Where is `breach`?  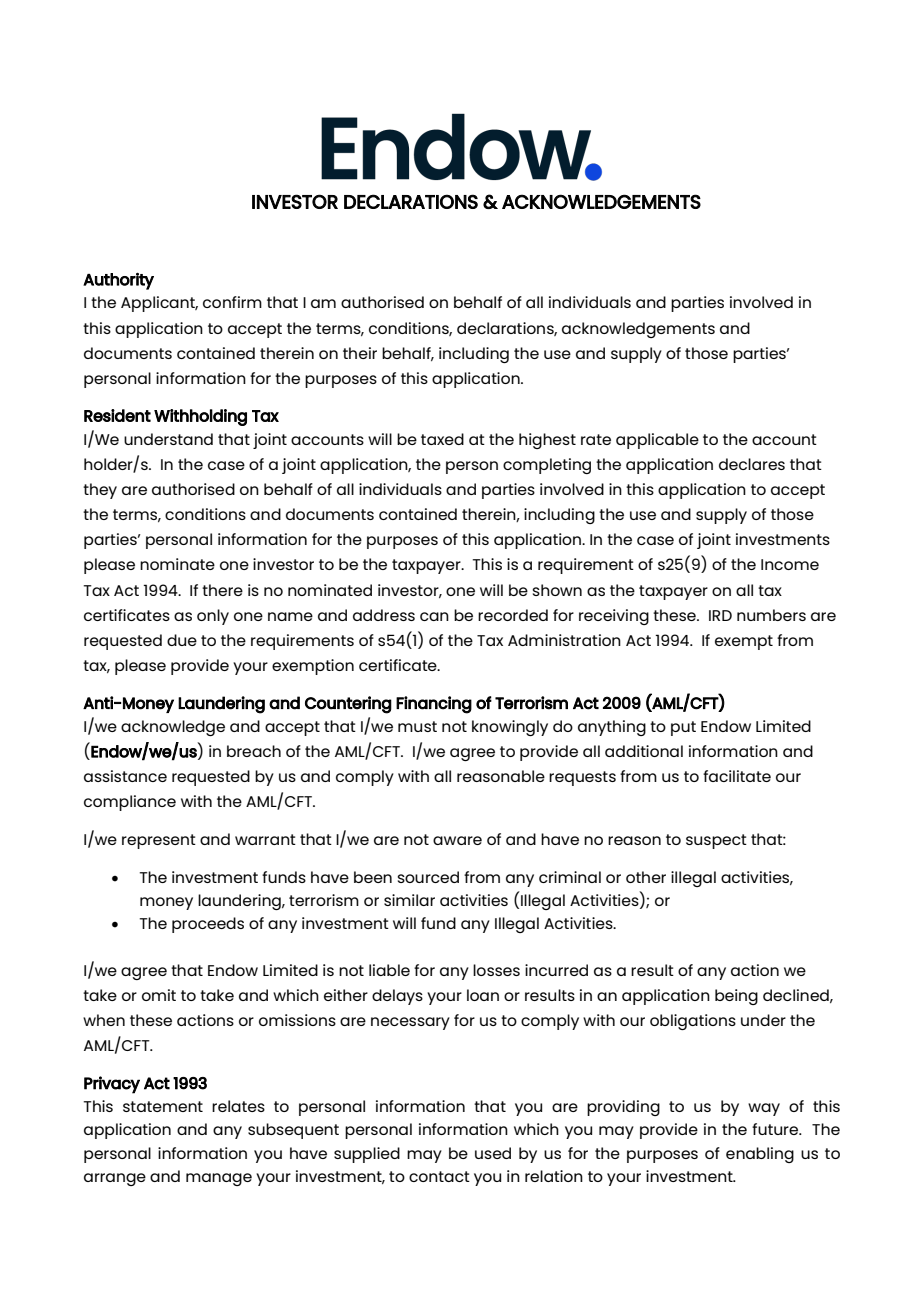 breach is located at coordinates (254, 751).
